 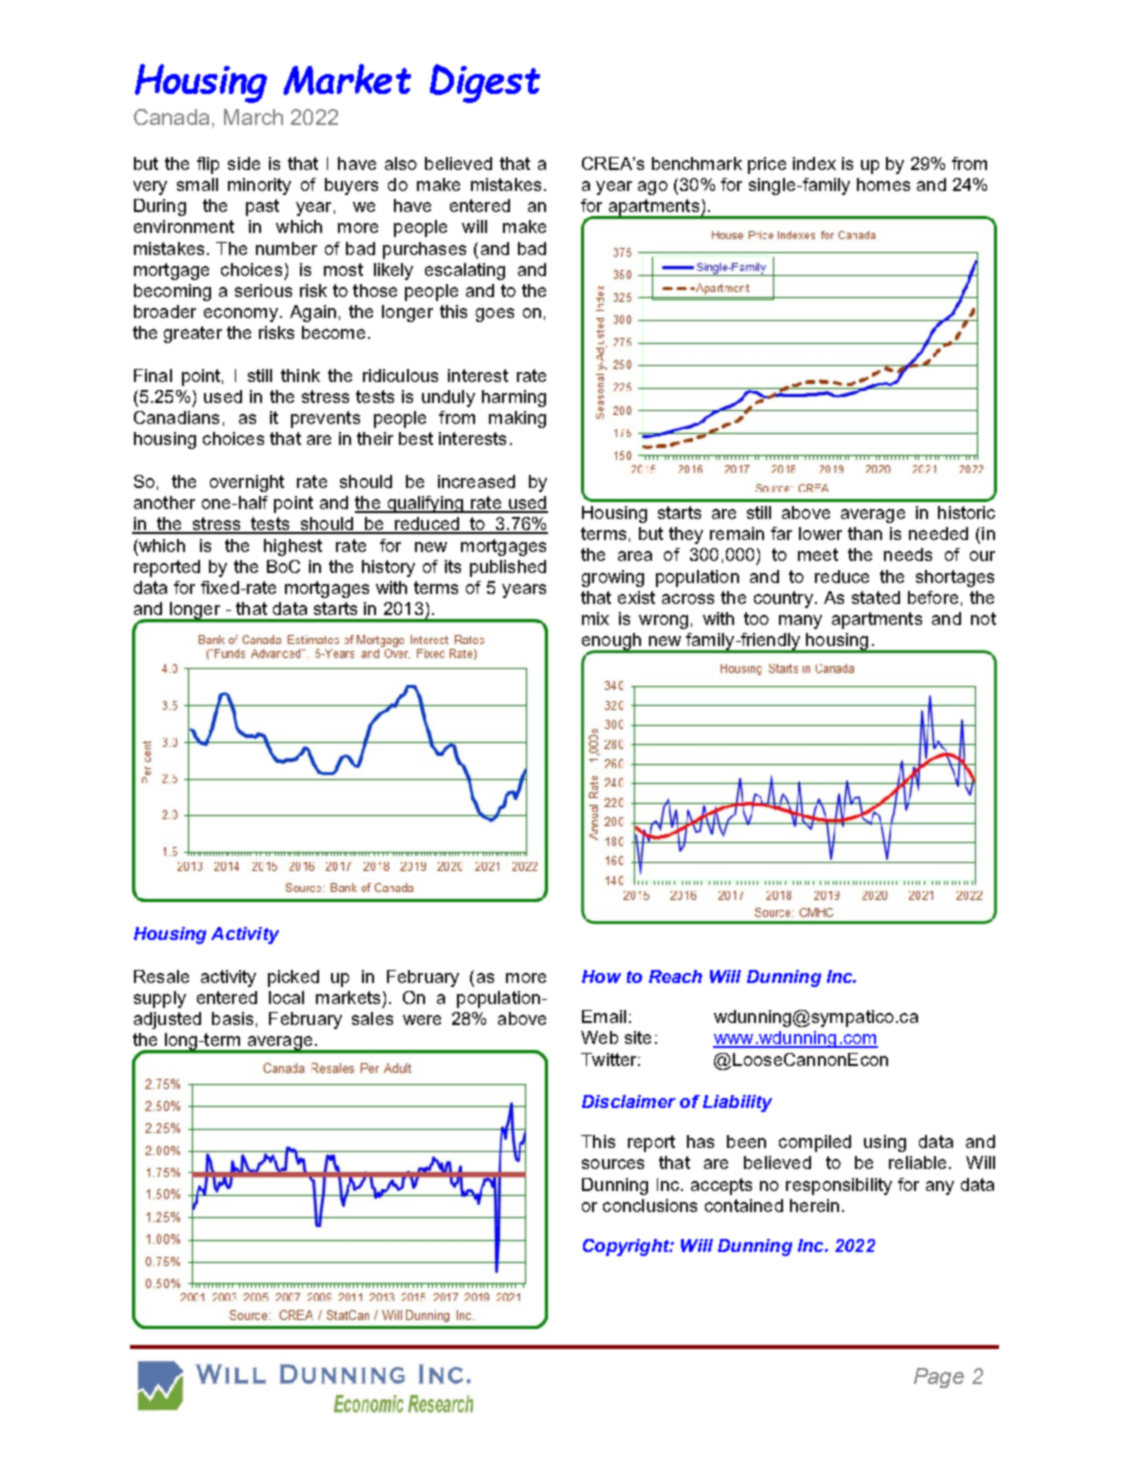 What do you see at coordinates (800, 622) in the document?
I see `many` at bounding box center [800, 622].
